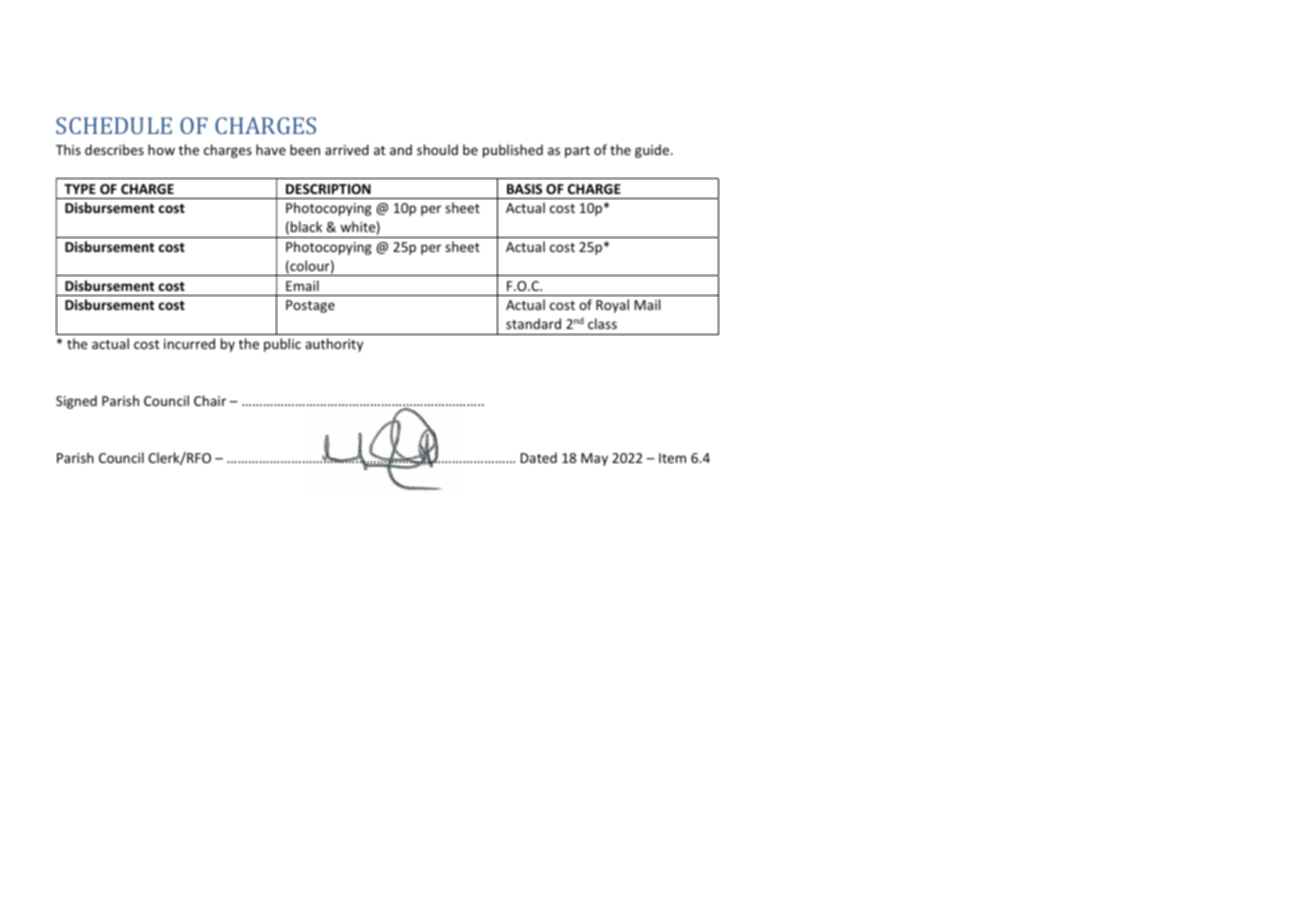  Describe the element at coordinates (602, 323) in the document. I see `class` at that location.
